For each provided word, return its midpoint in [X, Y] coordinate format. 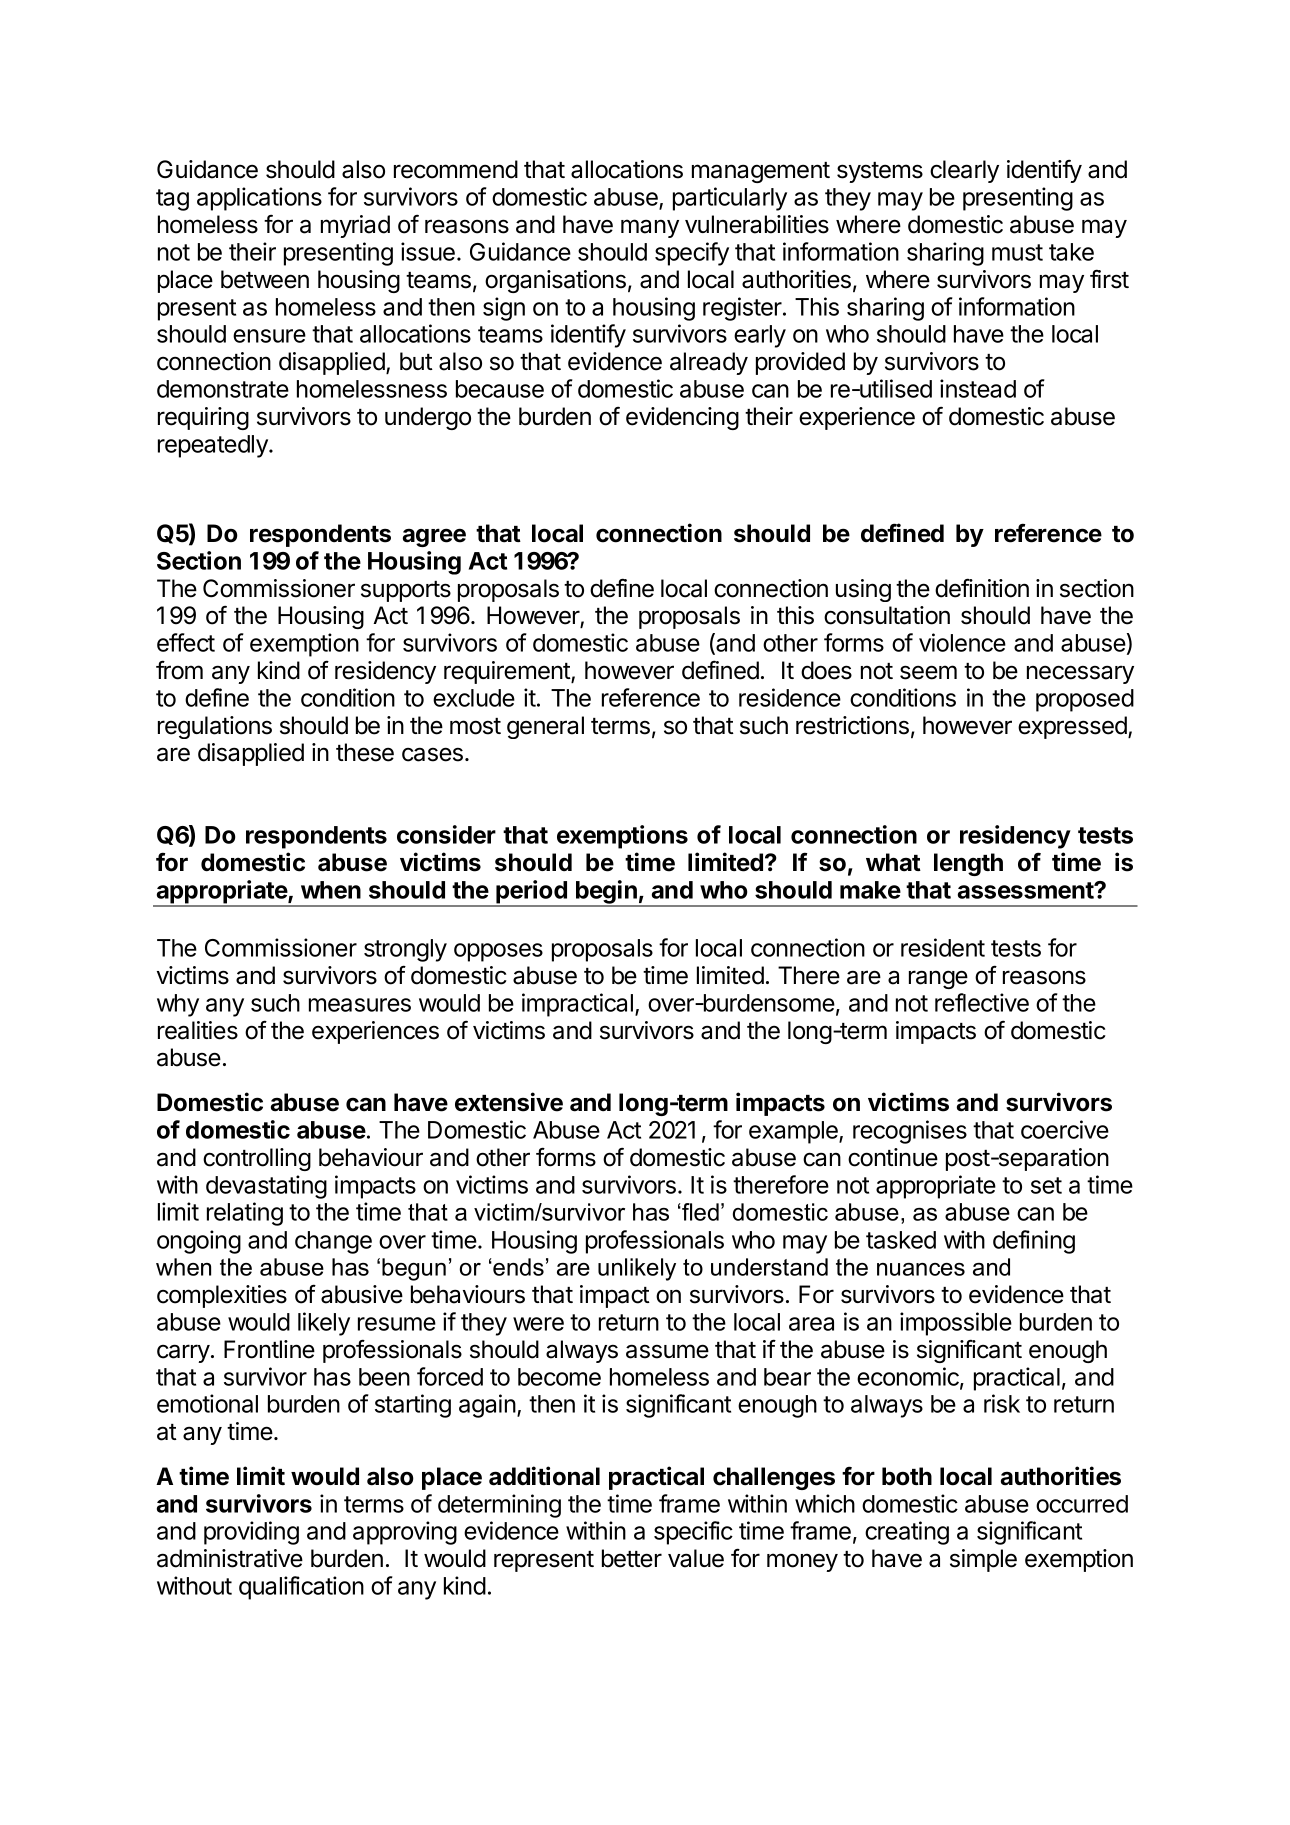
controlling [257, 1159]
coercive [1065, 1129]
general [545, 727]
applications [259, 199]
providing [251, 1533]
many [650, 228]
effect [186, 642]
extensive [509, 1102]
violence [962, 642]
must [1017, 252]
